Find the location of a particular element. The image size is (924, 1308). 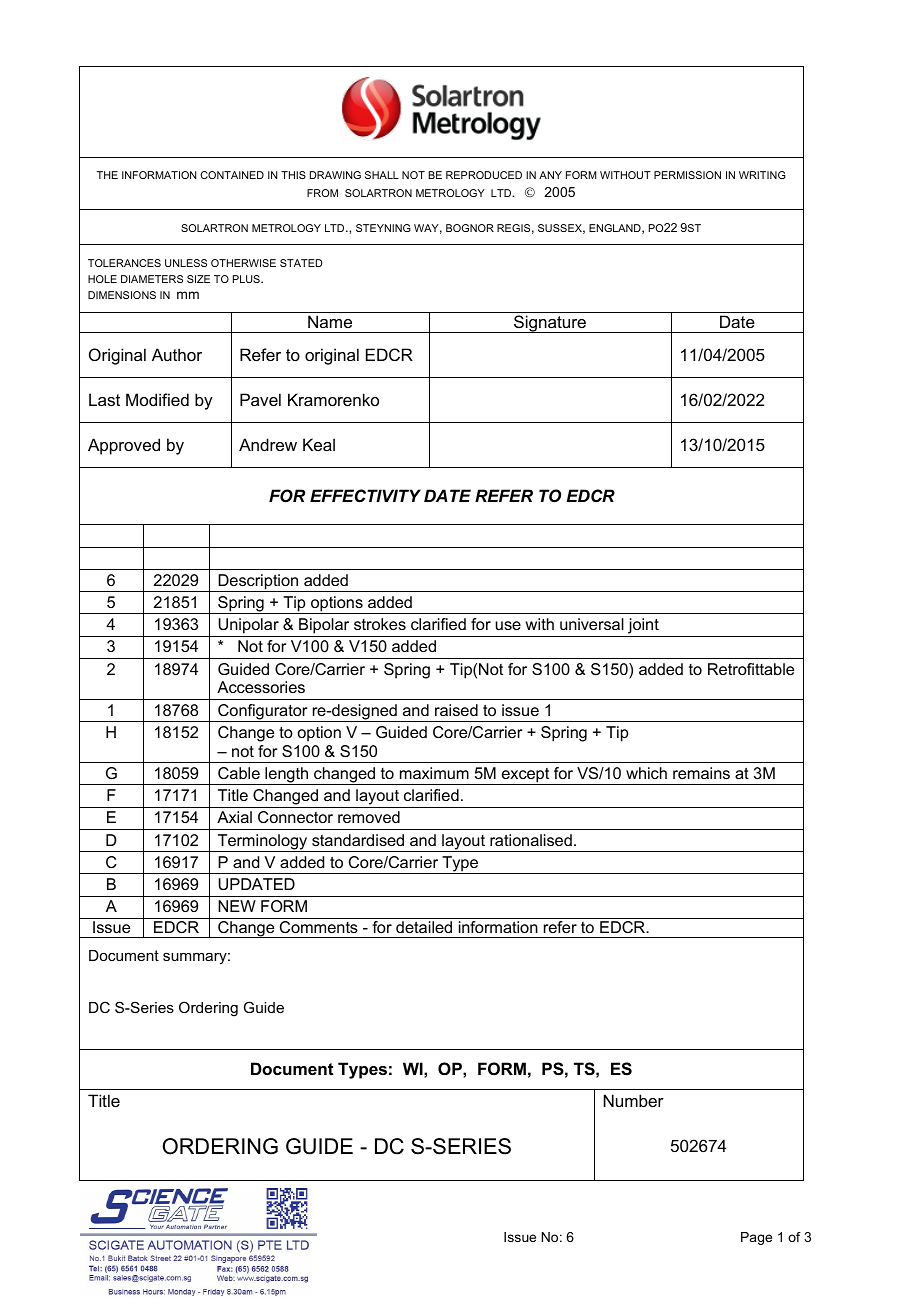

Approved is located at coordinates (124, 446).
